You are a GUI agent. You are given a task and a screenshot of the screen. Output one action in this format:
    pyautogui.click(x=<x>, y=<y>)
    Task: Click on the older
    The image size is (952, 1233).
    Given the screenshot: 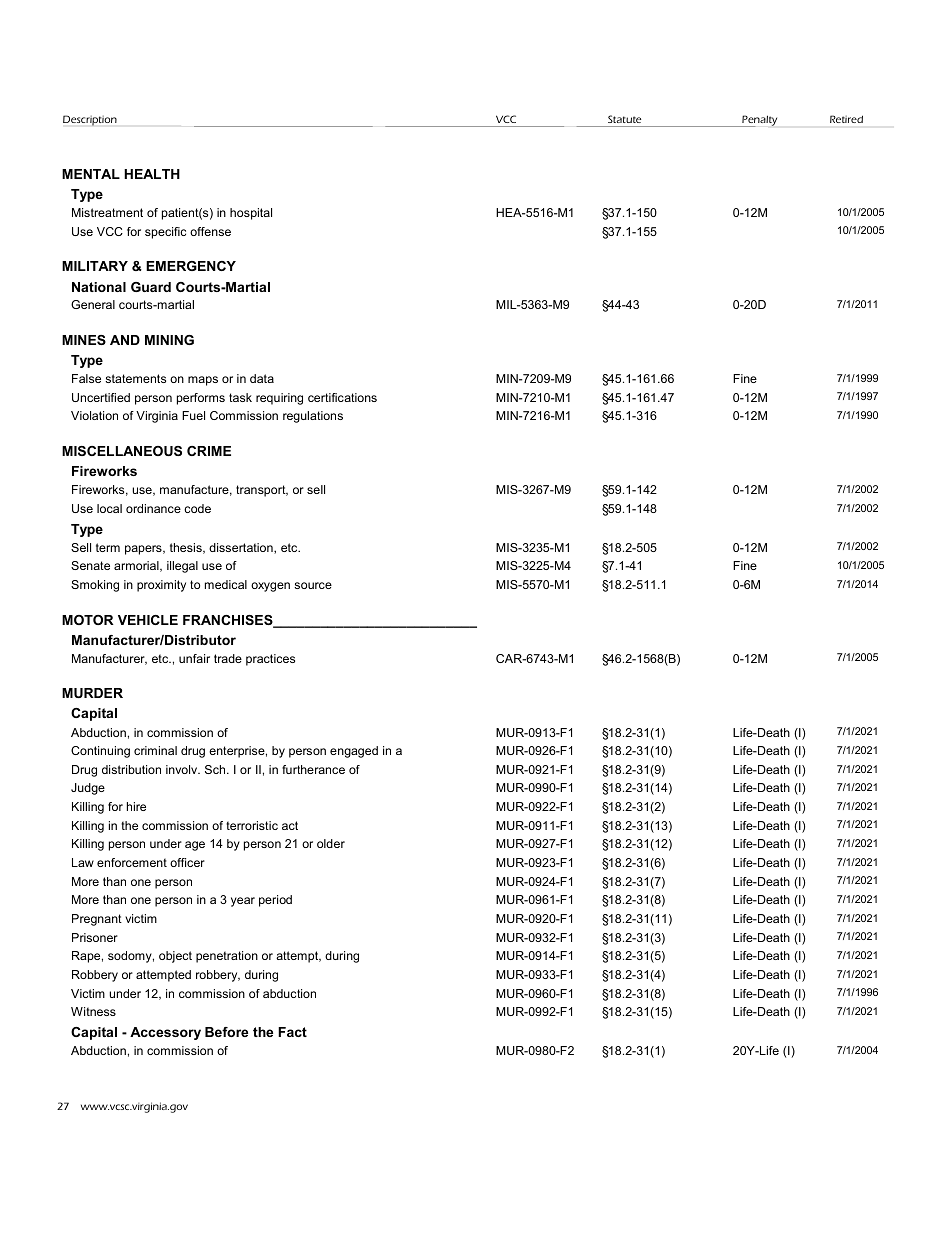 What is the action you would take?
    pyautogui.click(x=331, y=843)
